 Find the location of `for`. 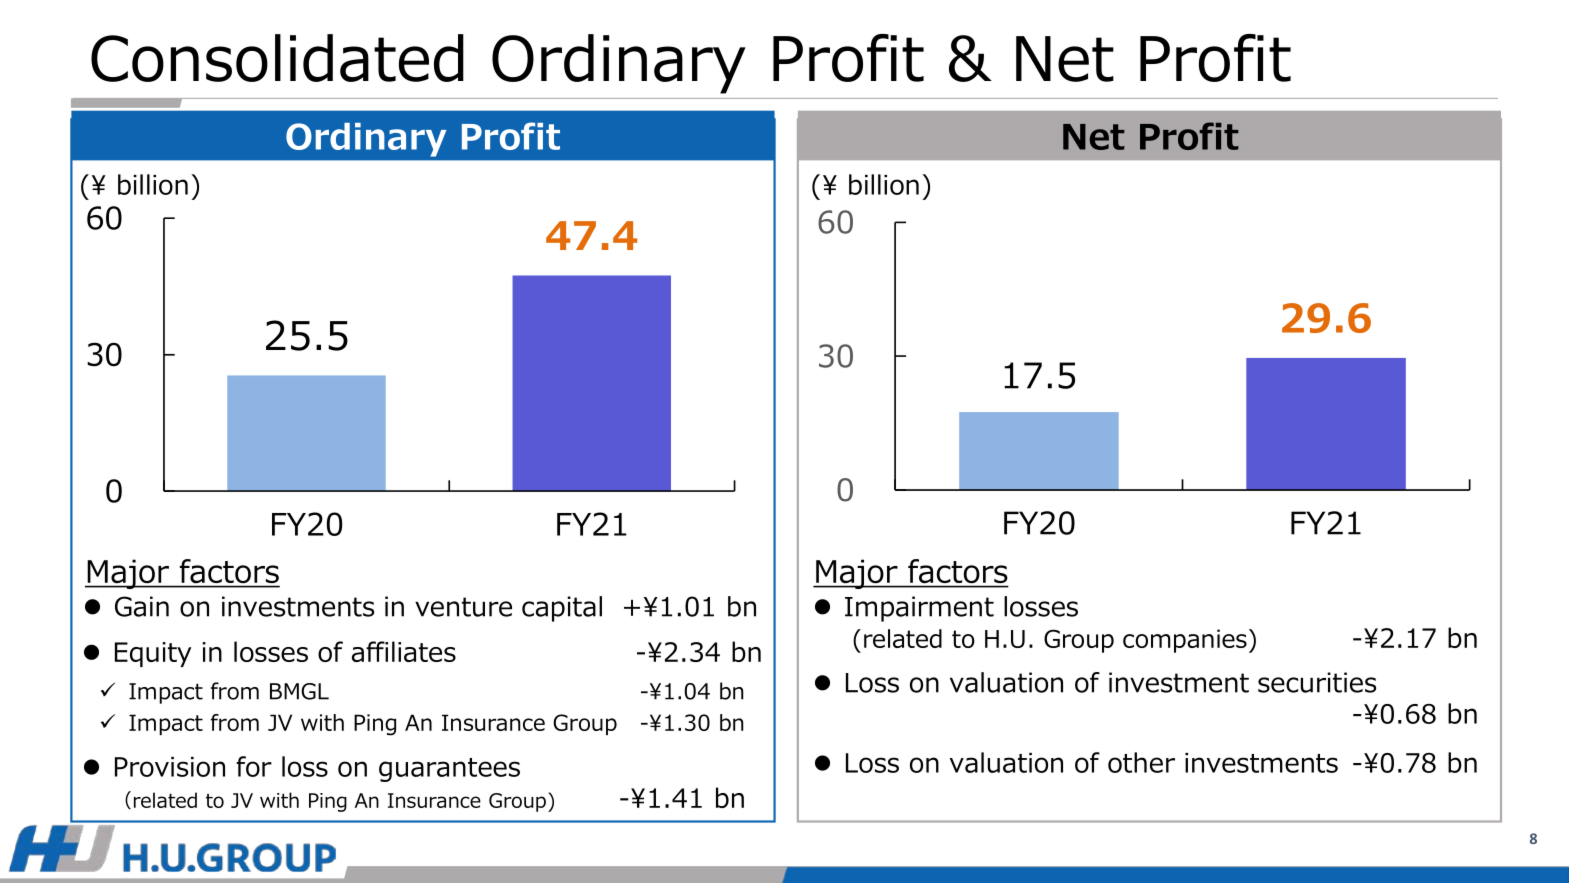

for is located at coordinates (254, 766).
